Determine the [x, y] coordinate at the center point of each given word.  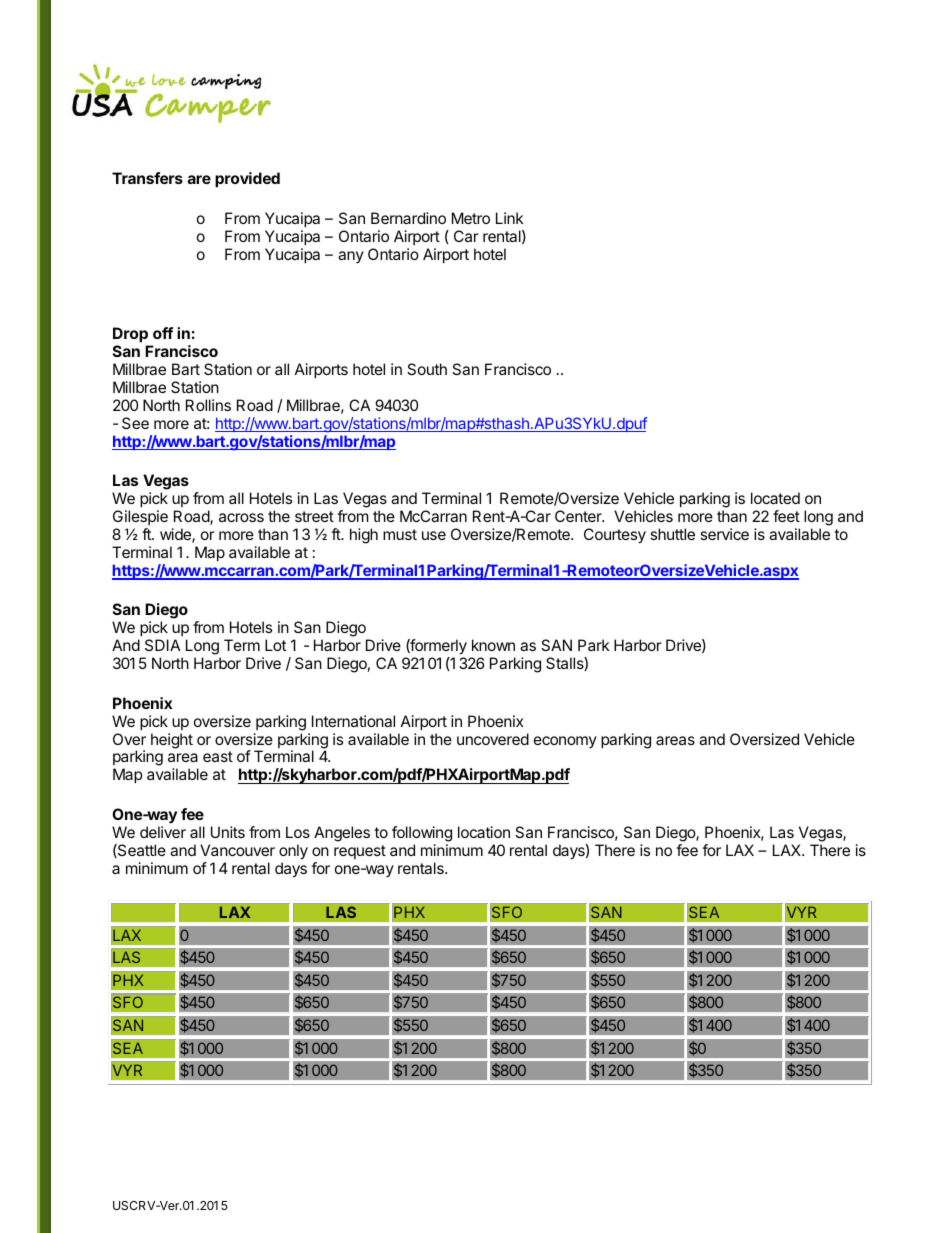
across [241, 517]
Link [510, 218]
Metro [471, 218]
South [427, 369]
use [434, 535]
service [724, 534]
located [775, 498]
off [163, 333]
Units [228, 832]
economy [565, 742]
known [493, 645]
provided [247, 179]
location [484, 832]
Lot [275, 645]
